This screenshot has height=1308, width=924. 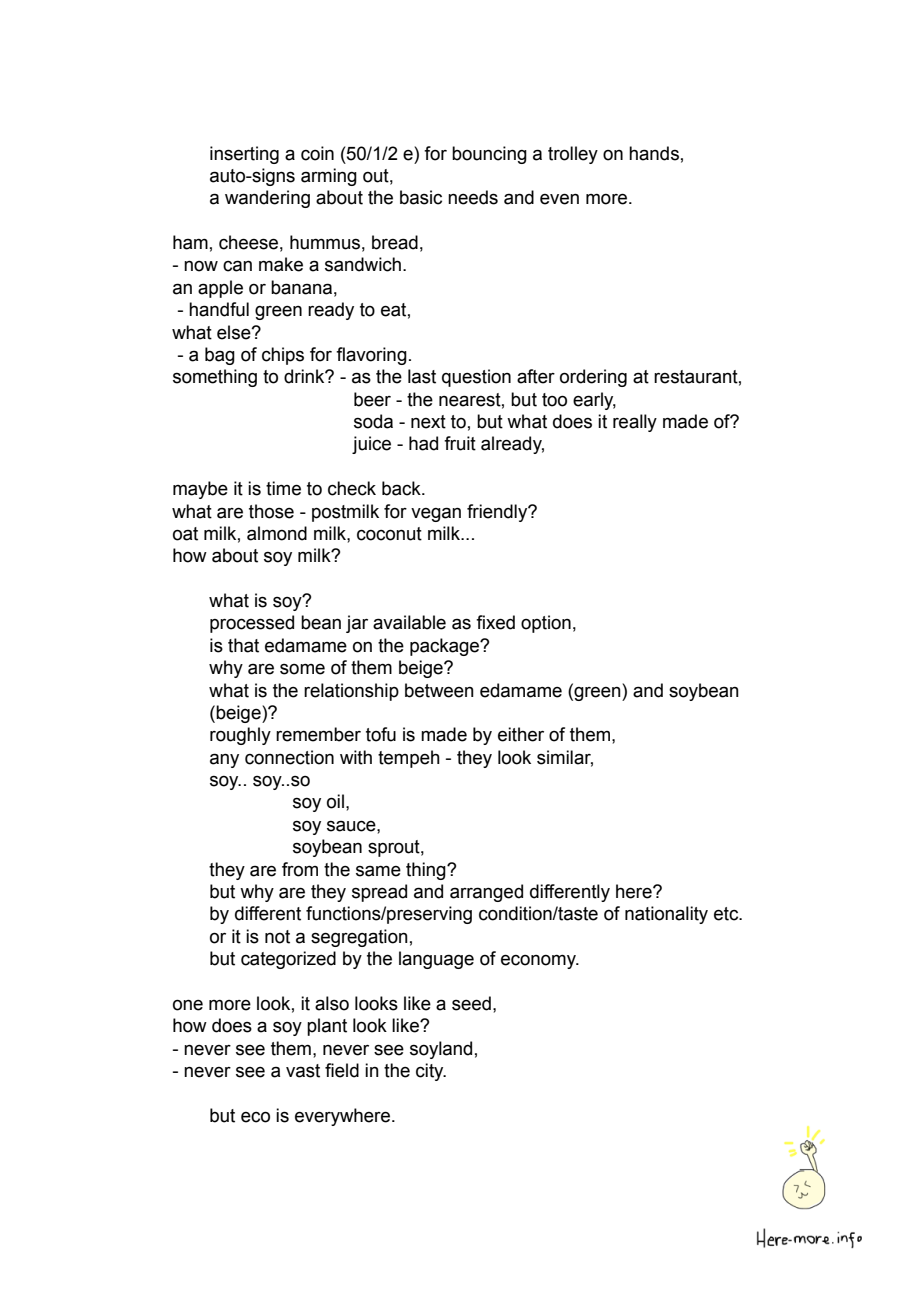 What do you see at coordinates (267, 199) in the screenshot?
I see `wandering` at bounding box center [267, 199].
